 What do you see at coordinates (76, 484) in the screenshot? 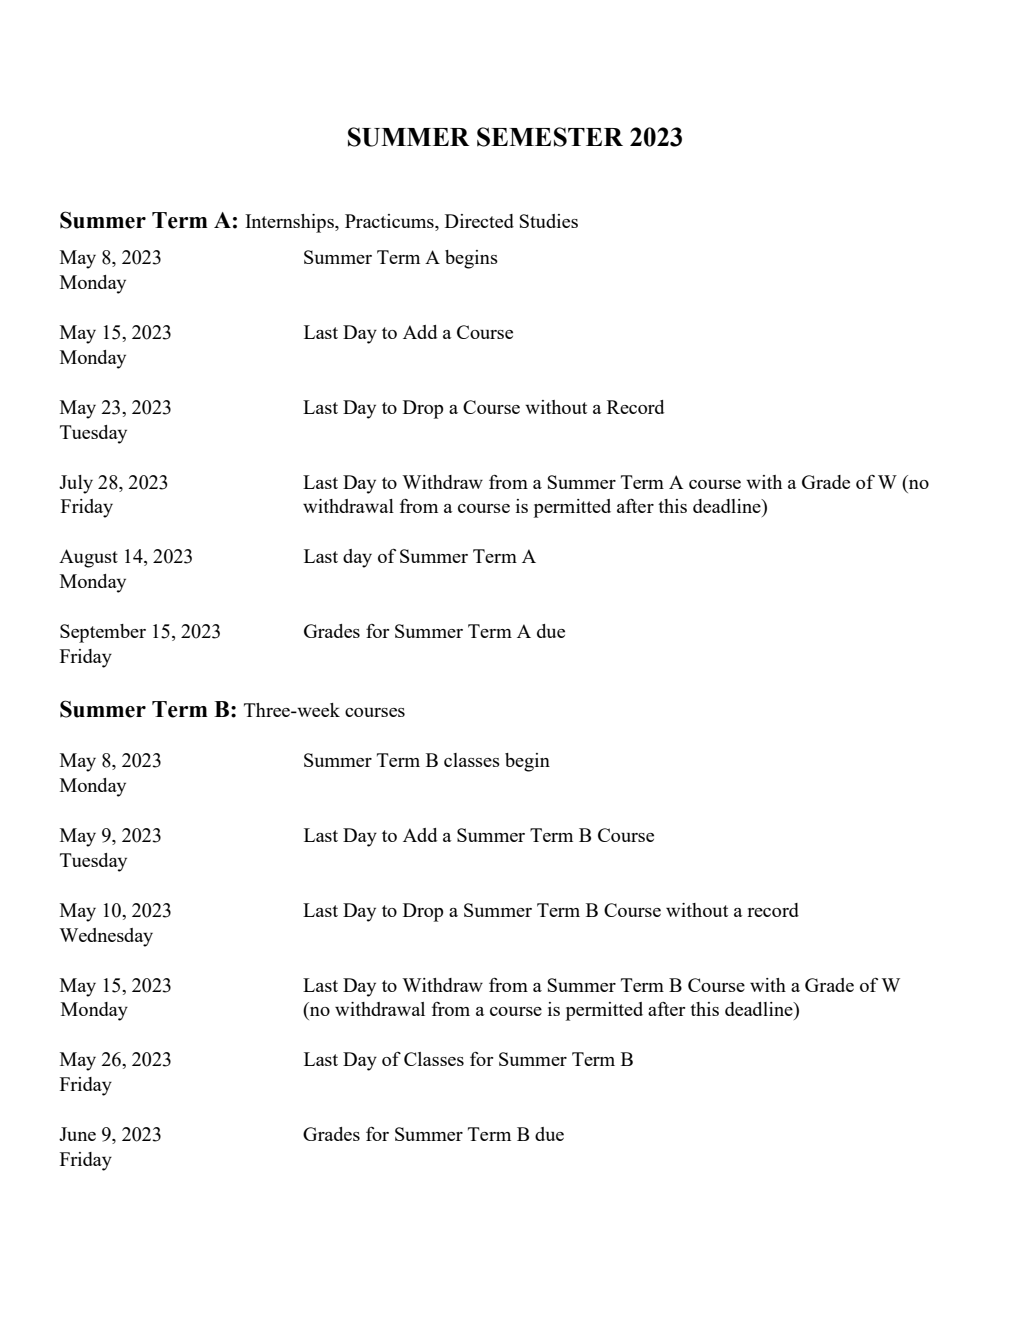
I see `July` at bounding box center [76, 484].
